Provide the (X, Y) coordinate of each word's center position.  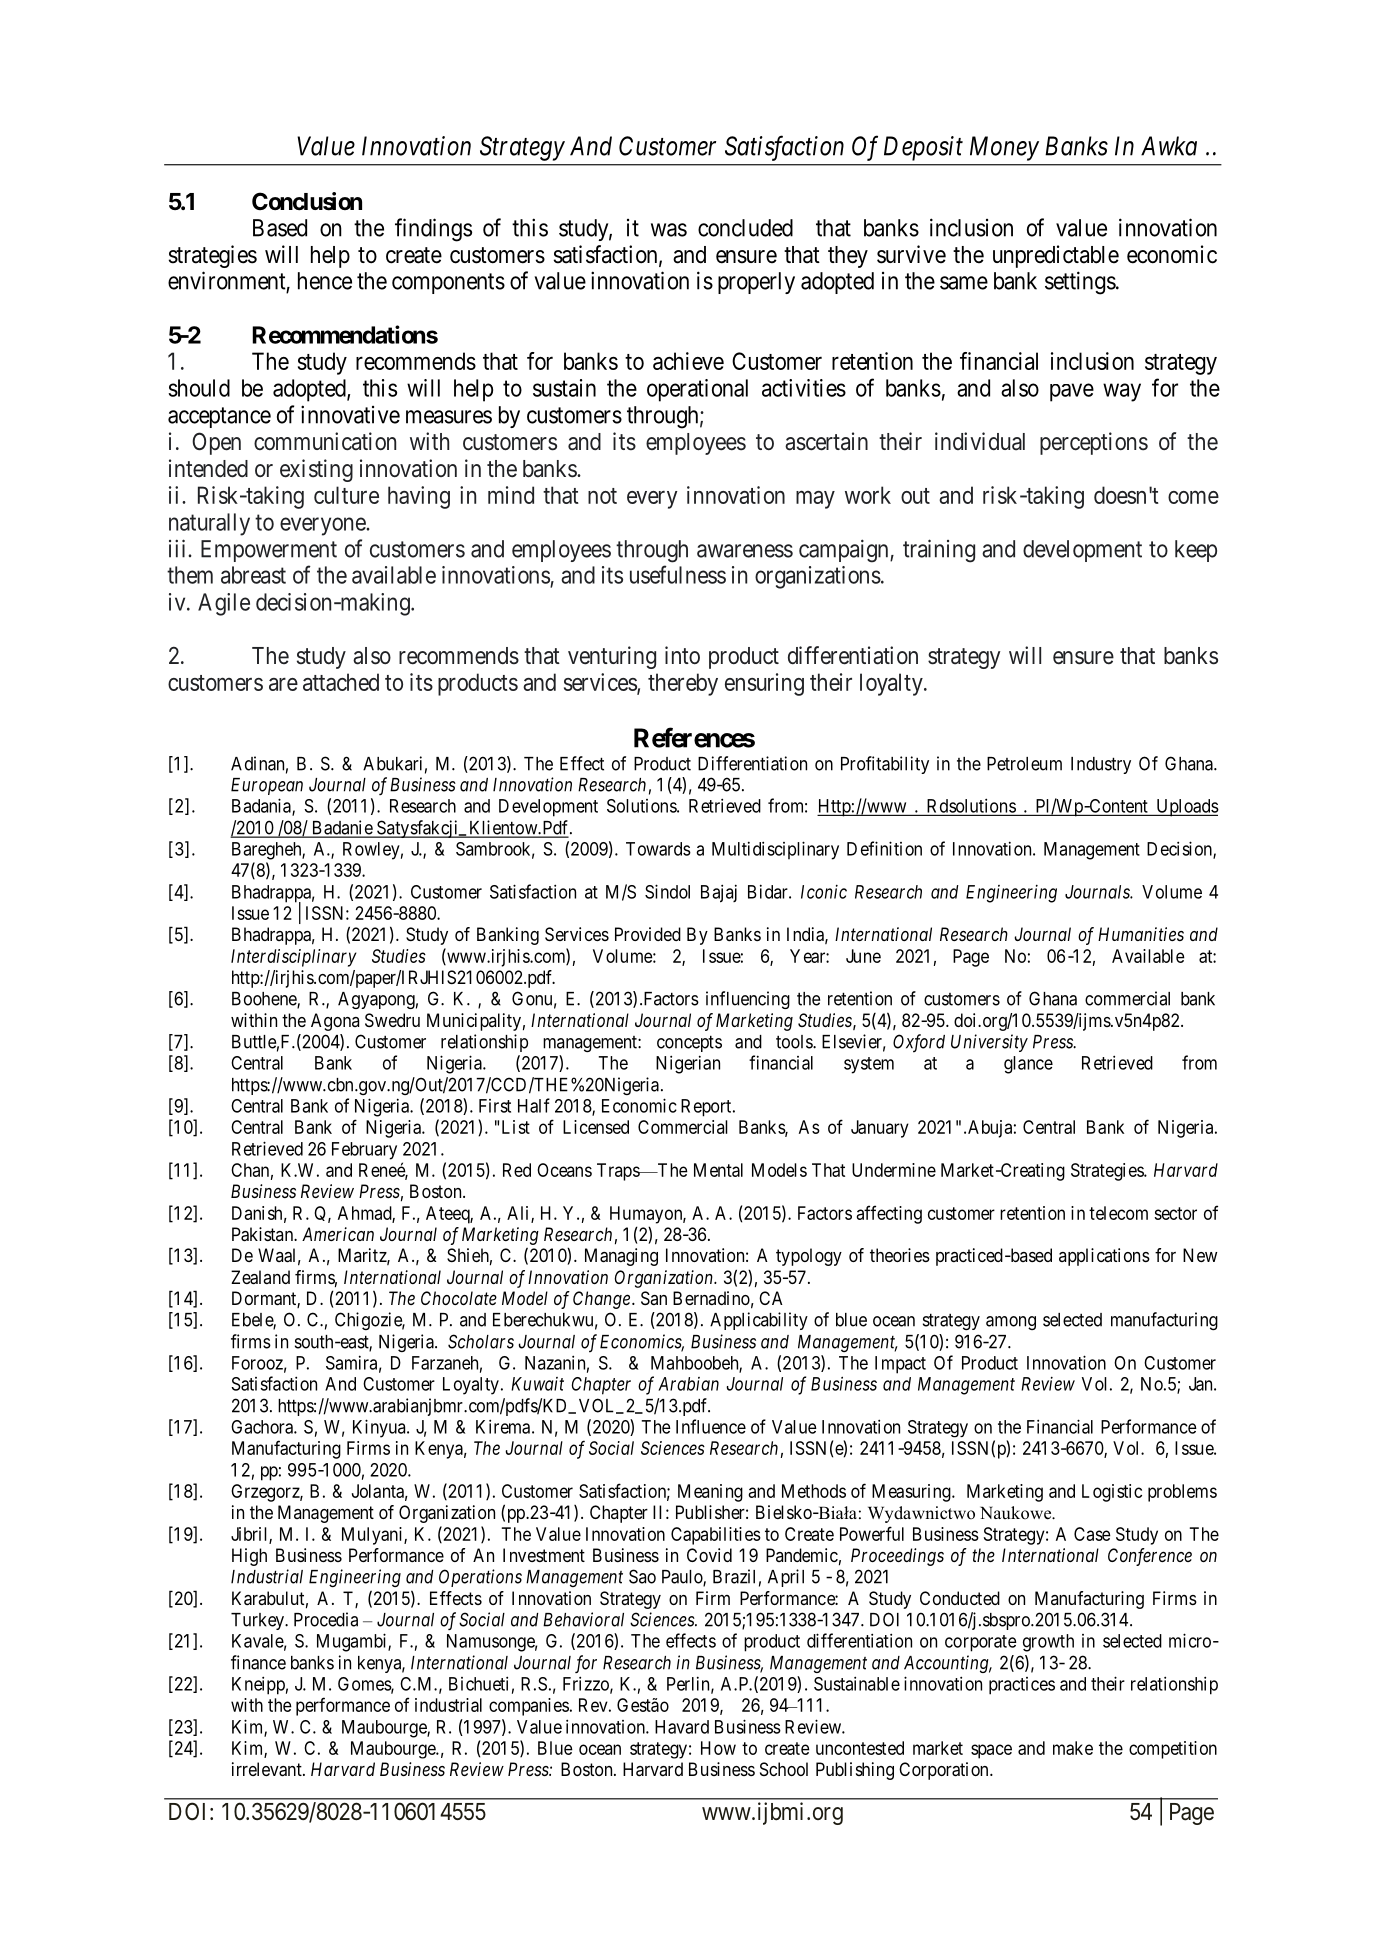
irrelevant (268, 1769)
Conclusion (307, 201)
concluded (745, 228)
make (1073, 1748)
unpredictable (1056, 256)
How (718, 1748)
